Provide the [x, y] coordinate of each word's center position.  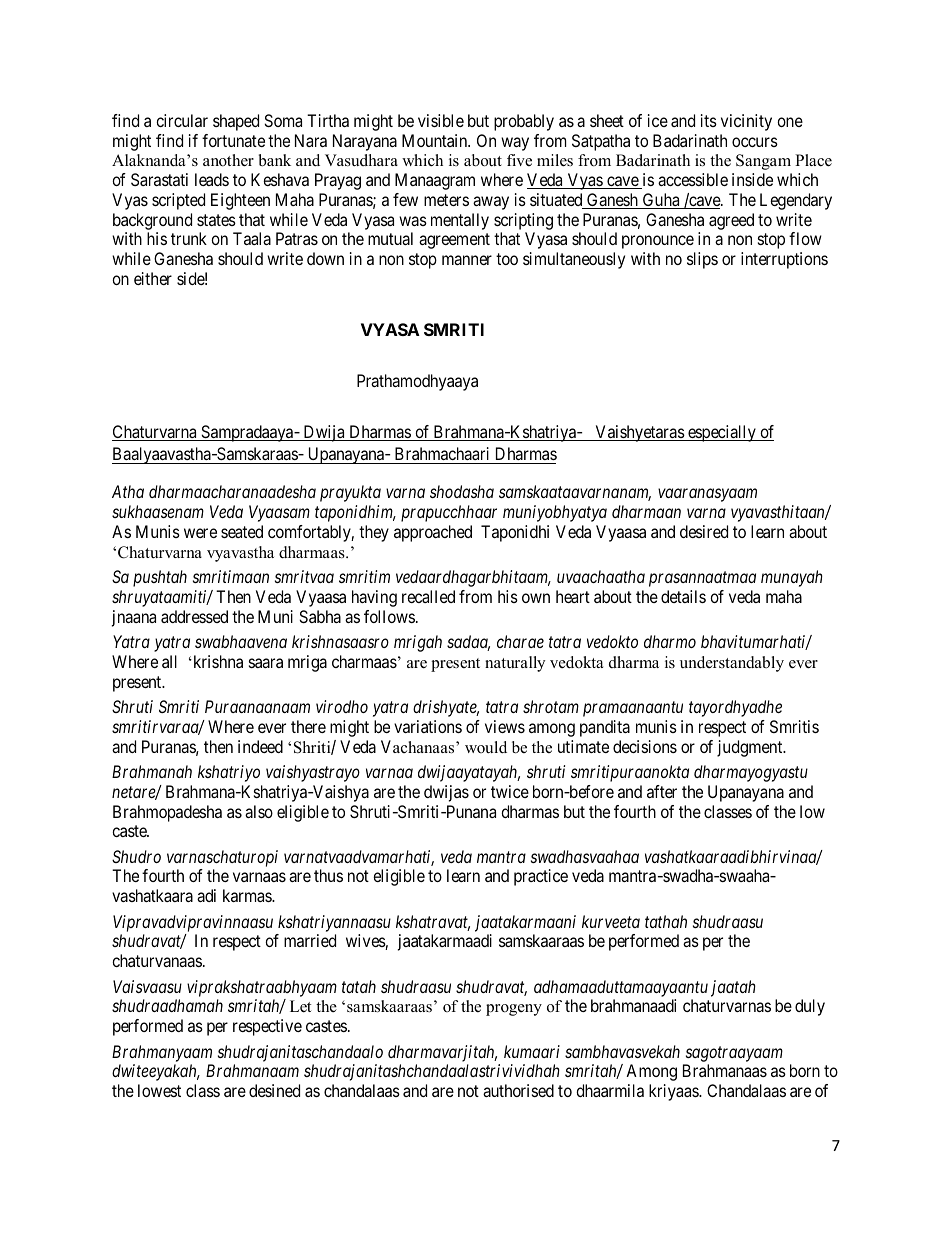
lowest [159, 1090]
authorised [518, 1090]
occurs [755, 142]
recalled [428, 596]
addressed [194, 616]
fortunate [233, 140]
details [683, 596]
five [519, 160]
